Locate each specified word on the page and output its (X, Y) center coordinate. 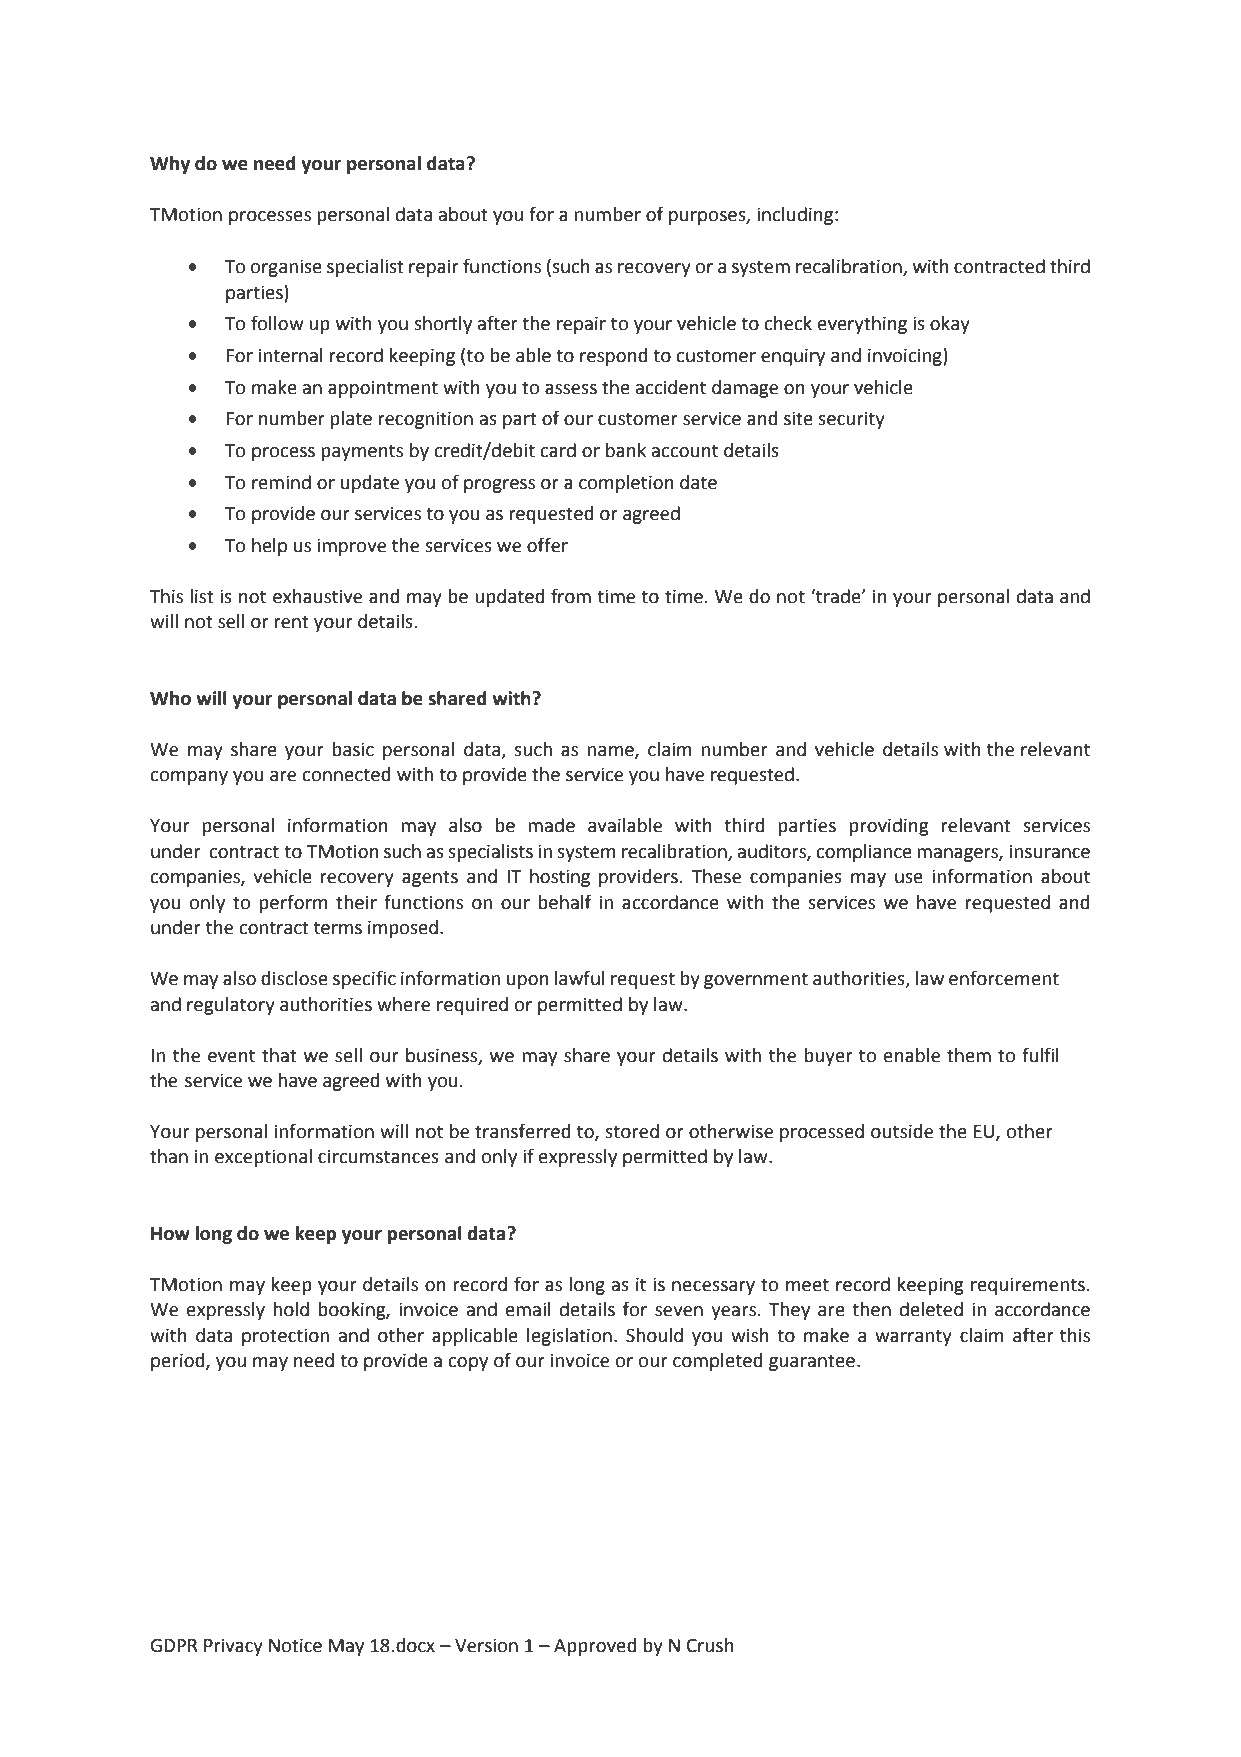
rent (291, 622)
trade (838, 596)
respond (613, 357)
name (611, 752)
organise (286, 268)
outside (902, 1131)
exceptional (263, 1158)
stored (632, 1131)
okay (950, 325)
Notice (295, 1645)
